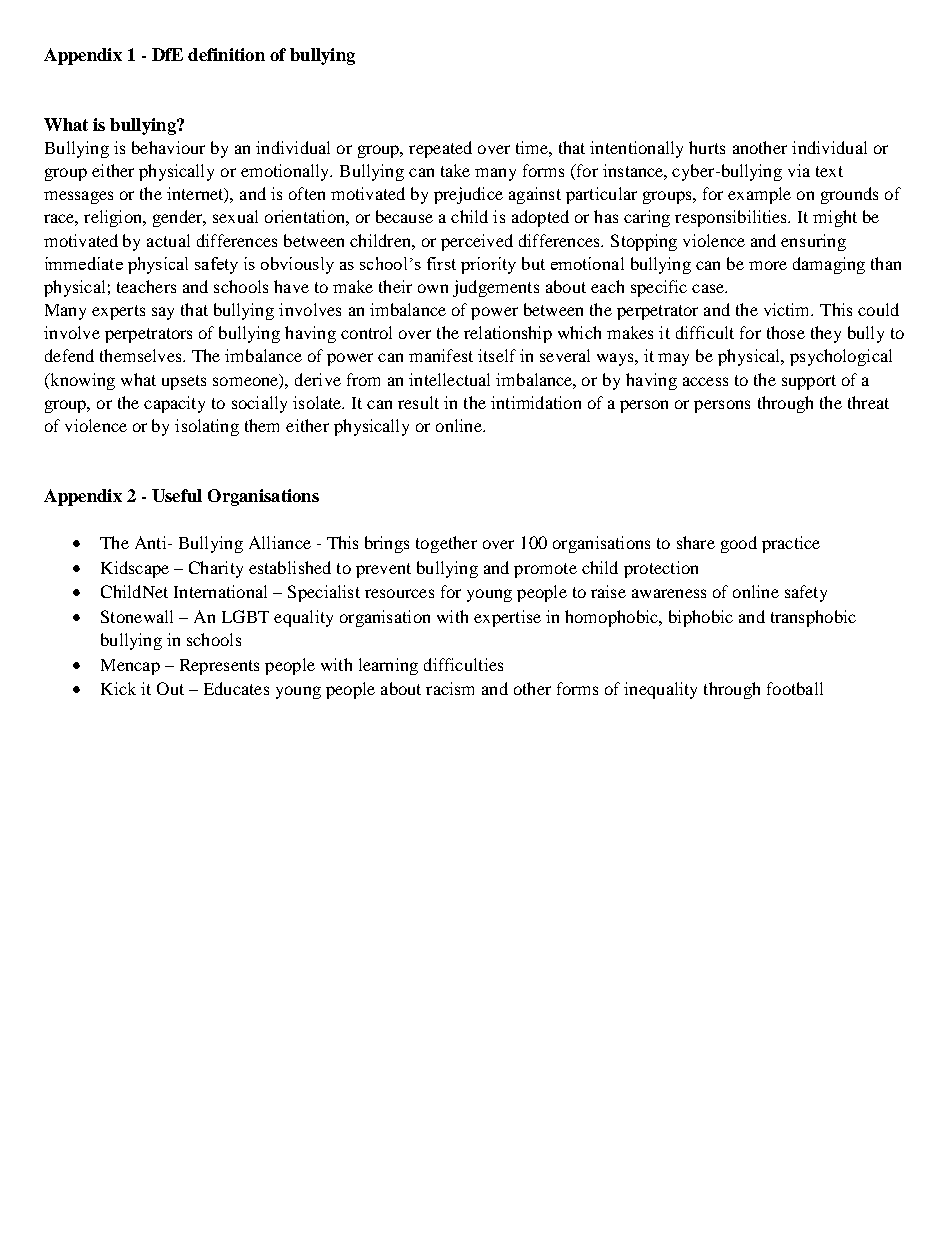  What do you see at coordinates (177, 495) in the document?
I see `Useful` at bounding box center [177, 495].
